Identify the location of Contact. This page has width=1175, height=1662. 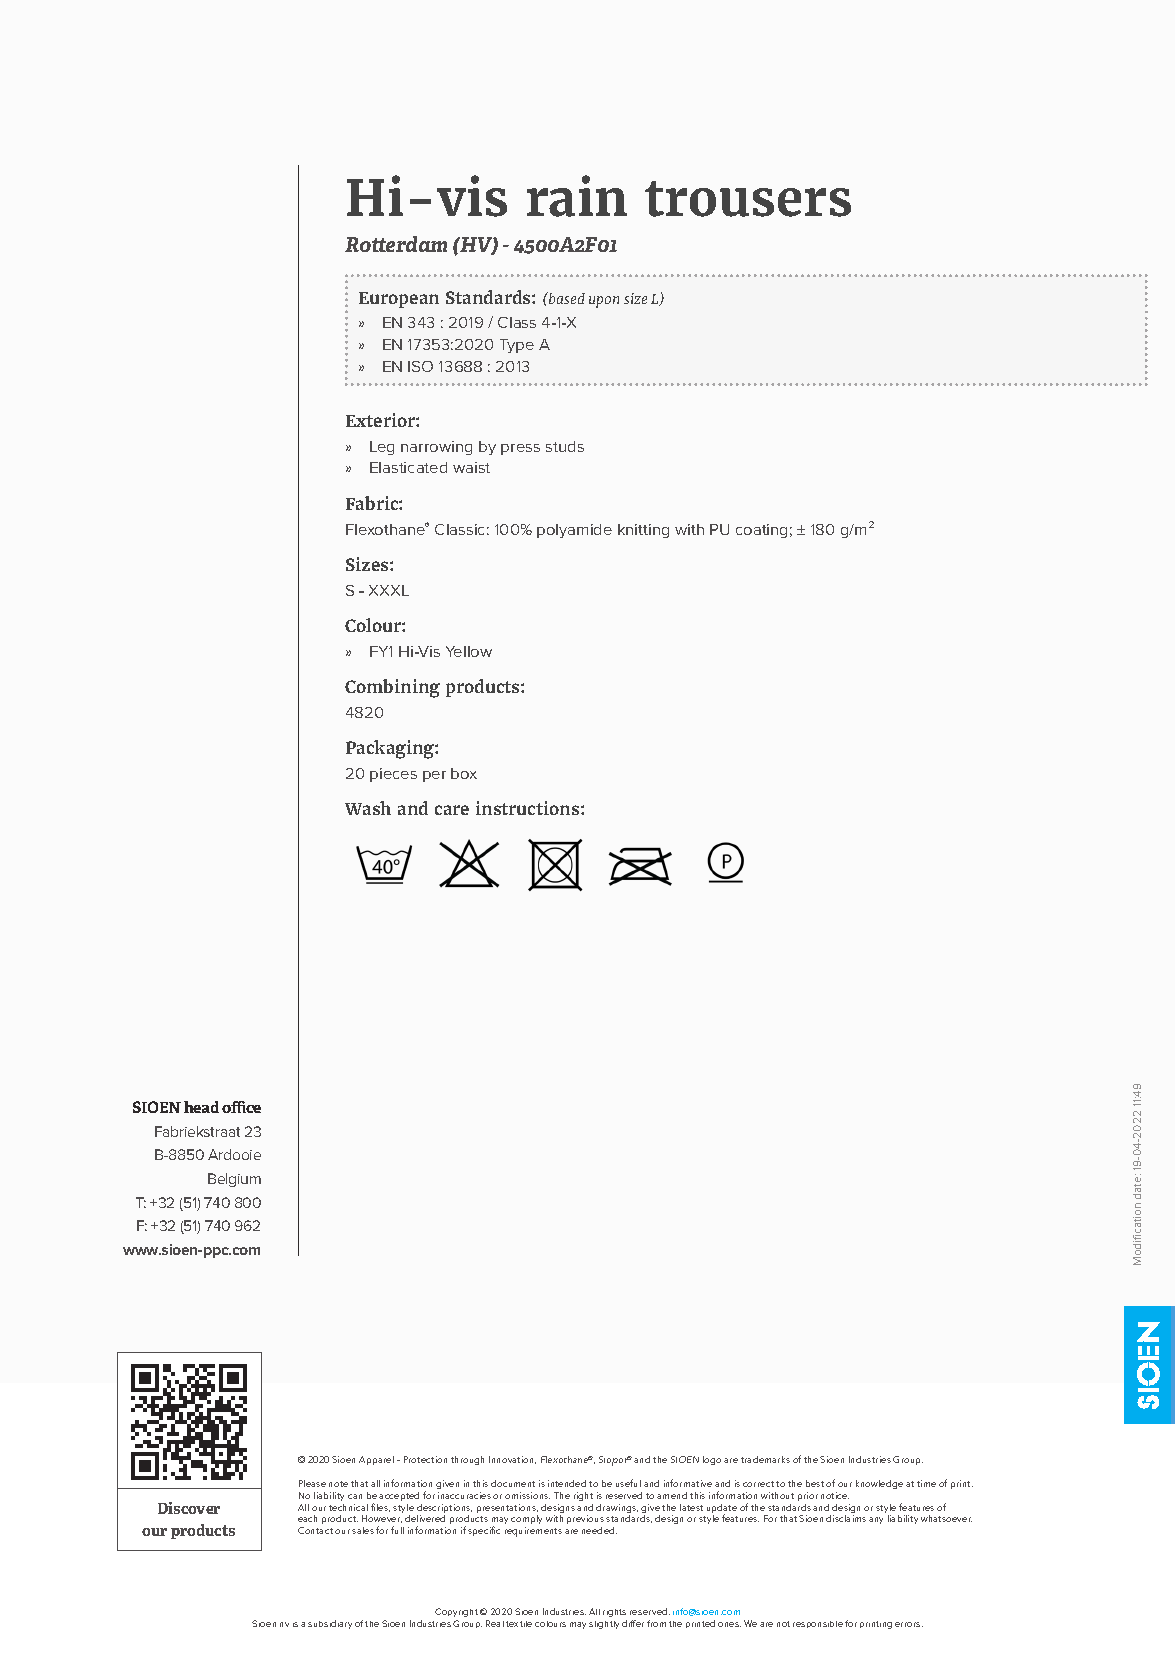
(315, 1530).
